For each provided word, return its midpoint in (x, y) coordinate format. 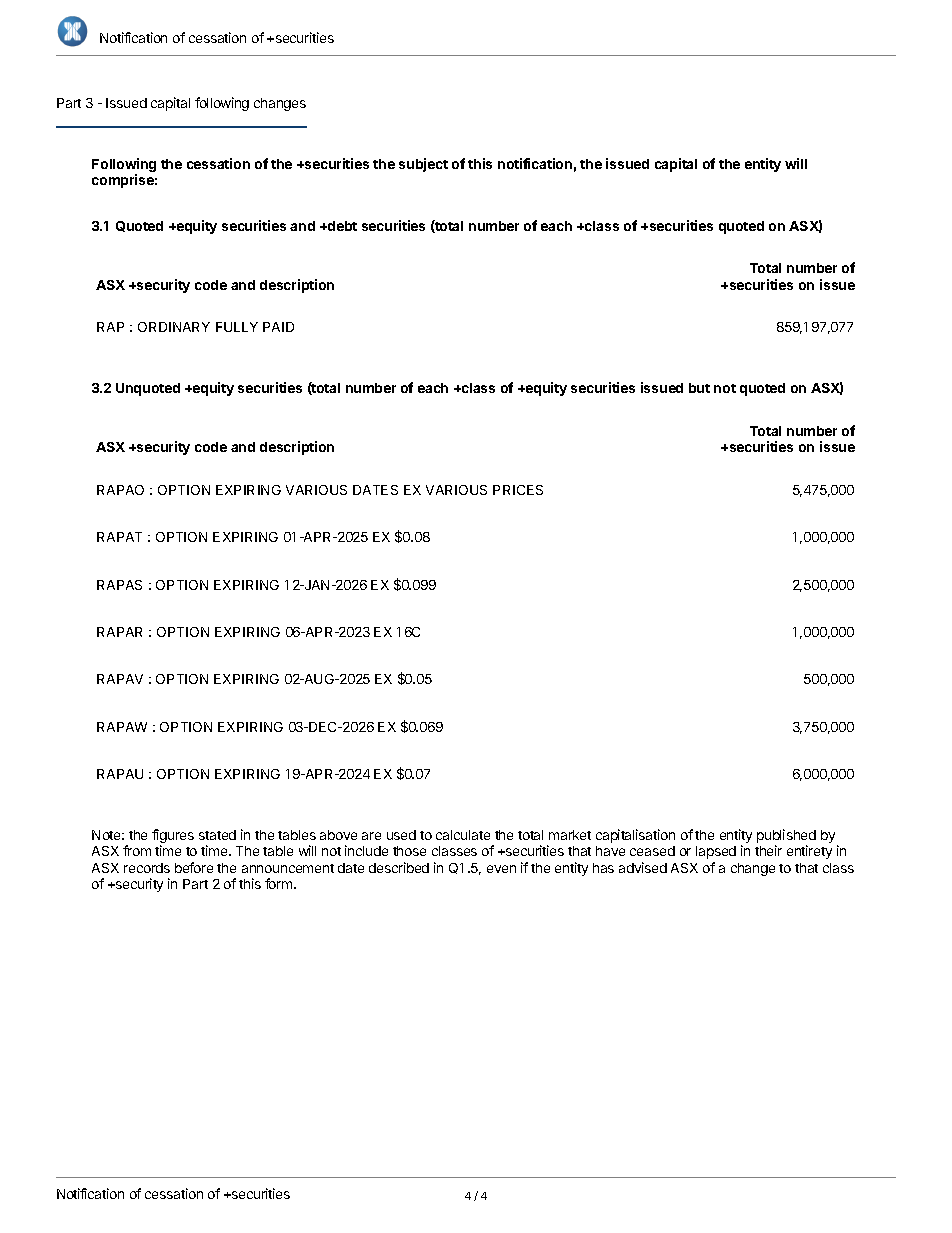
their (768, 850)
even (501, 869)
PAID (278, 327)
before (194, 867)
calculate (463, 835)
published (786, 837)
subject (423, 165)
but (699, 388)
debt (341, 226)
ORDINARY (174, 327)
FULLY (237, 327)
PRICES (518, 490)
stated (217, 835)
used (401, 835)
